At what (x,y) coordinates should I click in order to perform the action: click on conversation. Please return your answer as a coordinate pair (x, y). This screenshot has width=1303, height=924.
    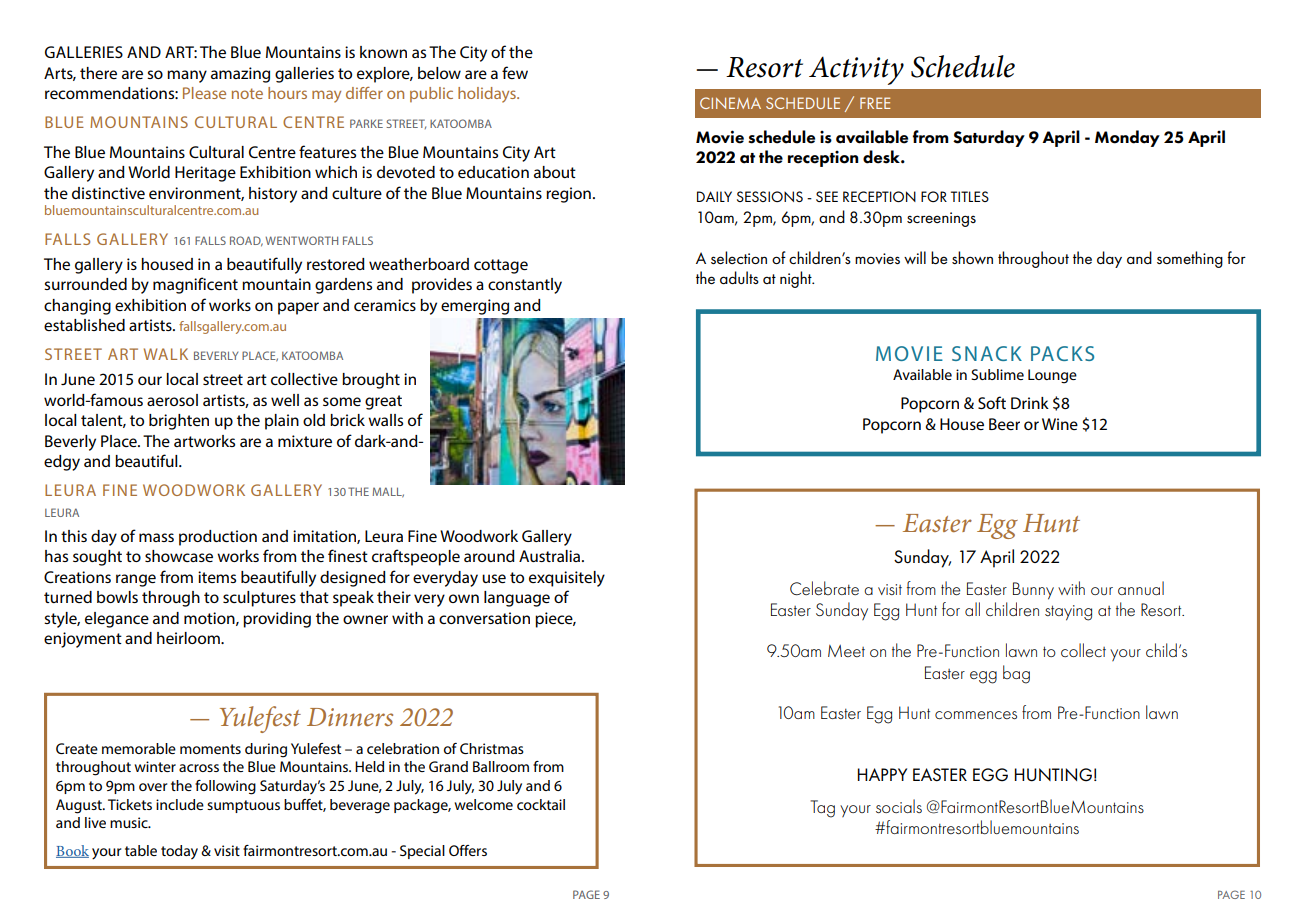
    Looking at the image, I should click on (484, 618).
